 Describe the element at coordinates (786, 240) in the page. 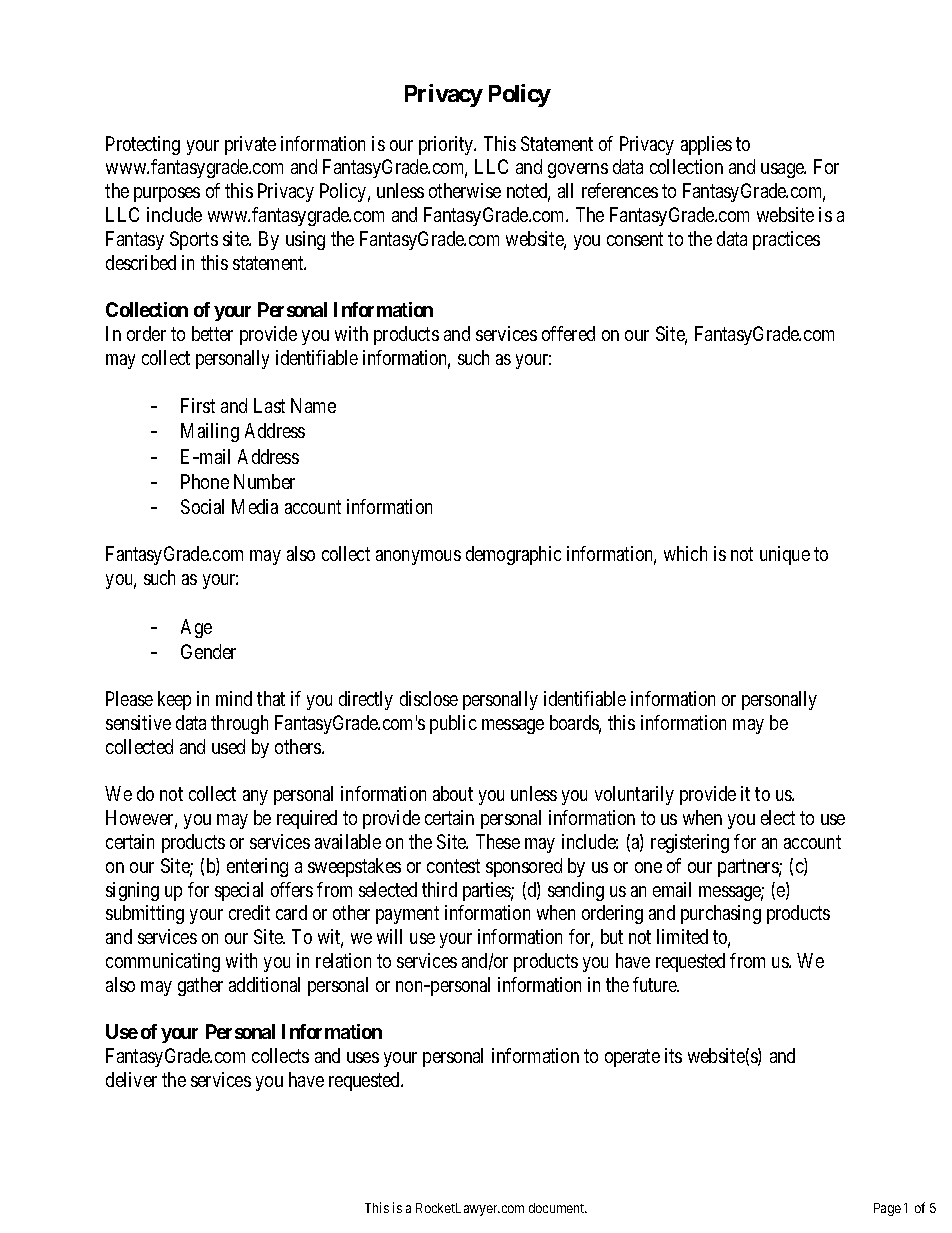

I see `practices` at that location.
